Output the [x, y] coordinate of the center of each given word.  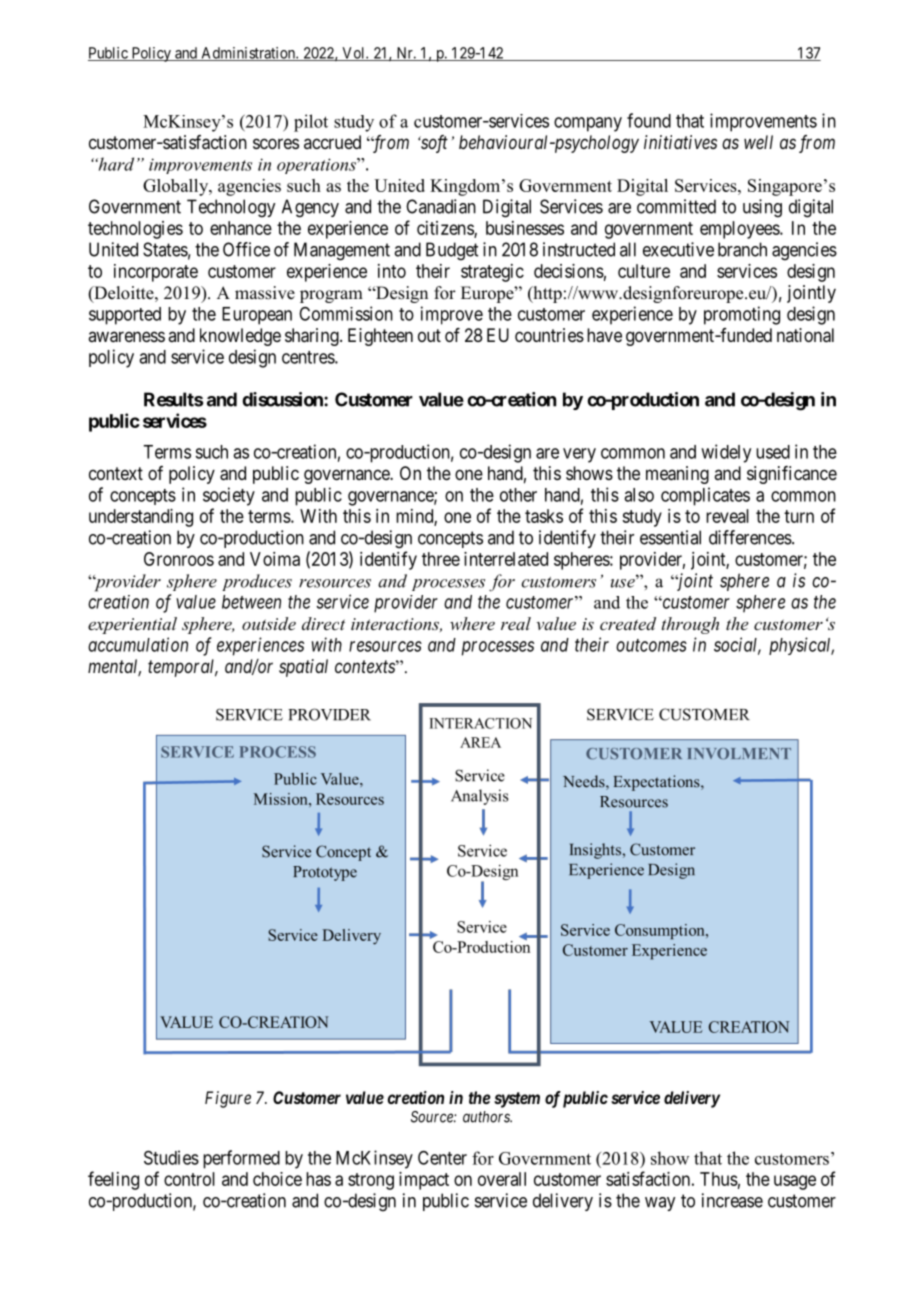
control [189, 1179]
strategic [492, 273]
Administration [248, 54]
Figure [228, 1099]
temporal [183, 668]
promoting [742, 315]
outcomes [651, 645]
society [229, 496]
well [758, 142]
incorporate [156, 273]
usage [795, 1182]
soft [433, 144]
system [517, 1100]
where [472, 623]
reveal [727, 516]
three [441, 559]
